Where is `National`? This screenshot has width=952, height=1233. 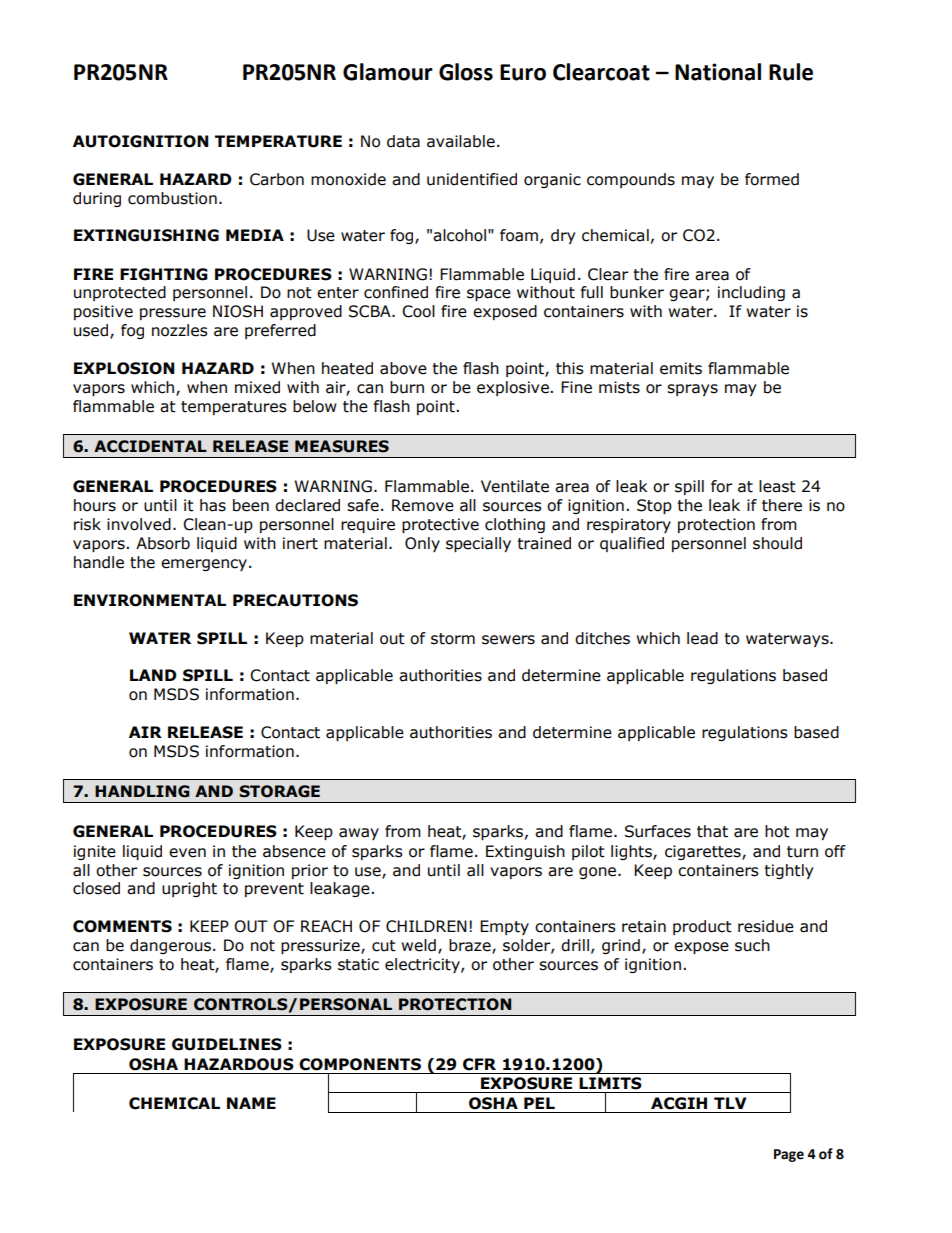
National is located at coordinates (718, 72).
